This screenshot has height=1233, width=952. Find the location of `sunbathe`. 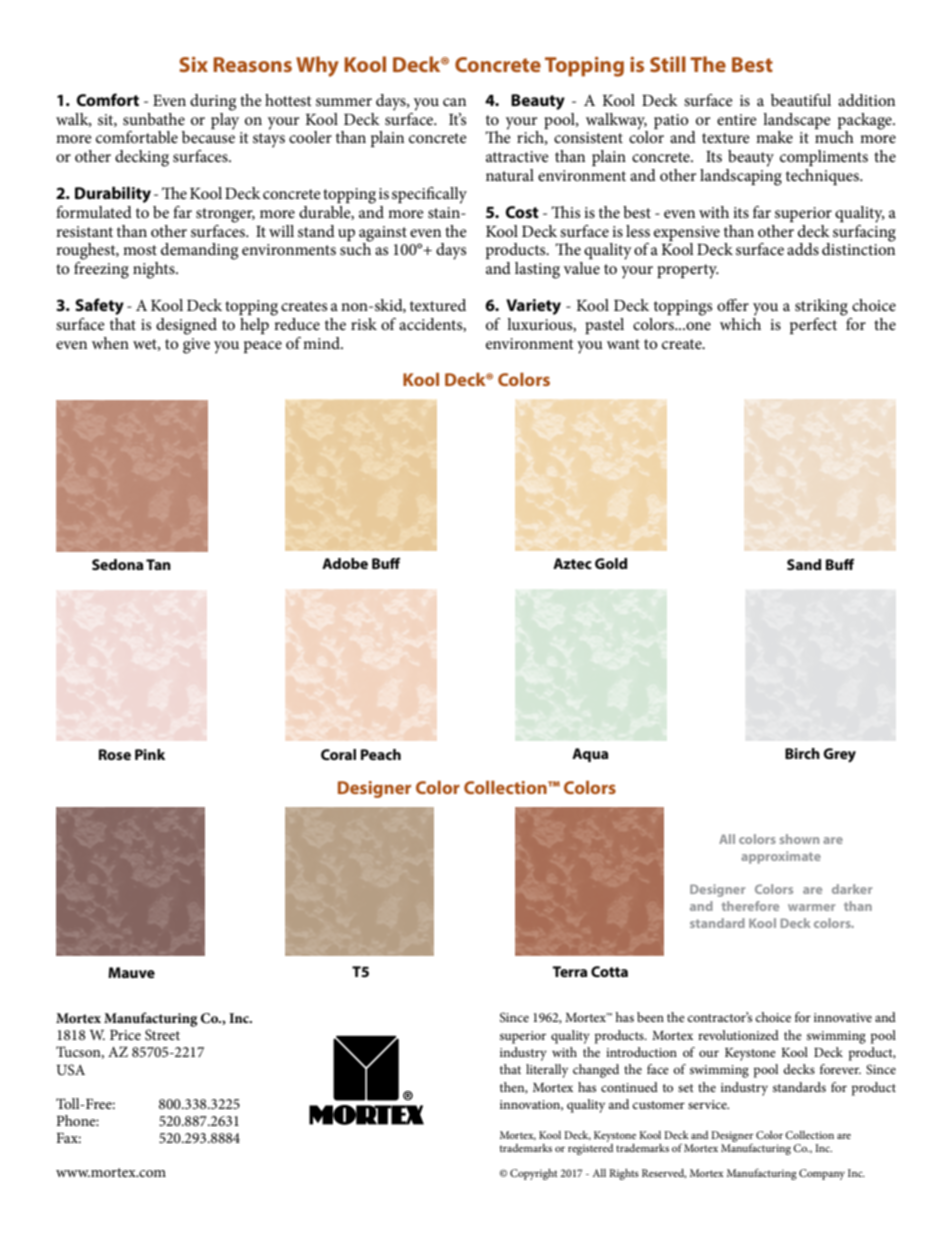

sunbathe is located at coordinates (154, 119).
